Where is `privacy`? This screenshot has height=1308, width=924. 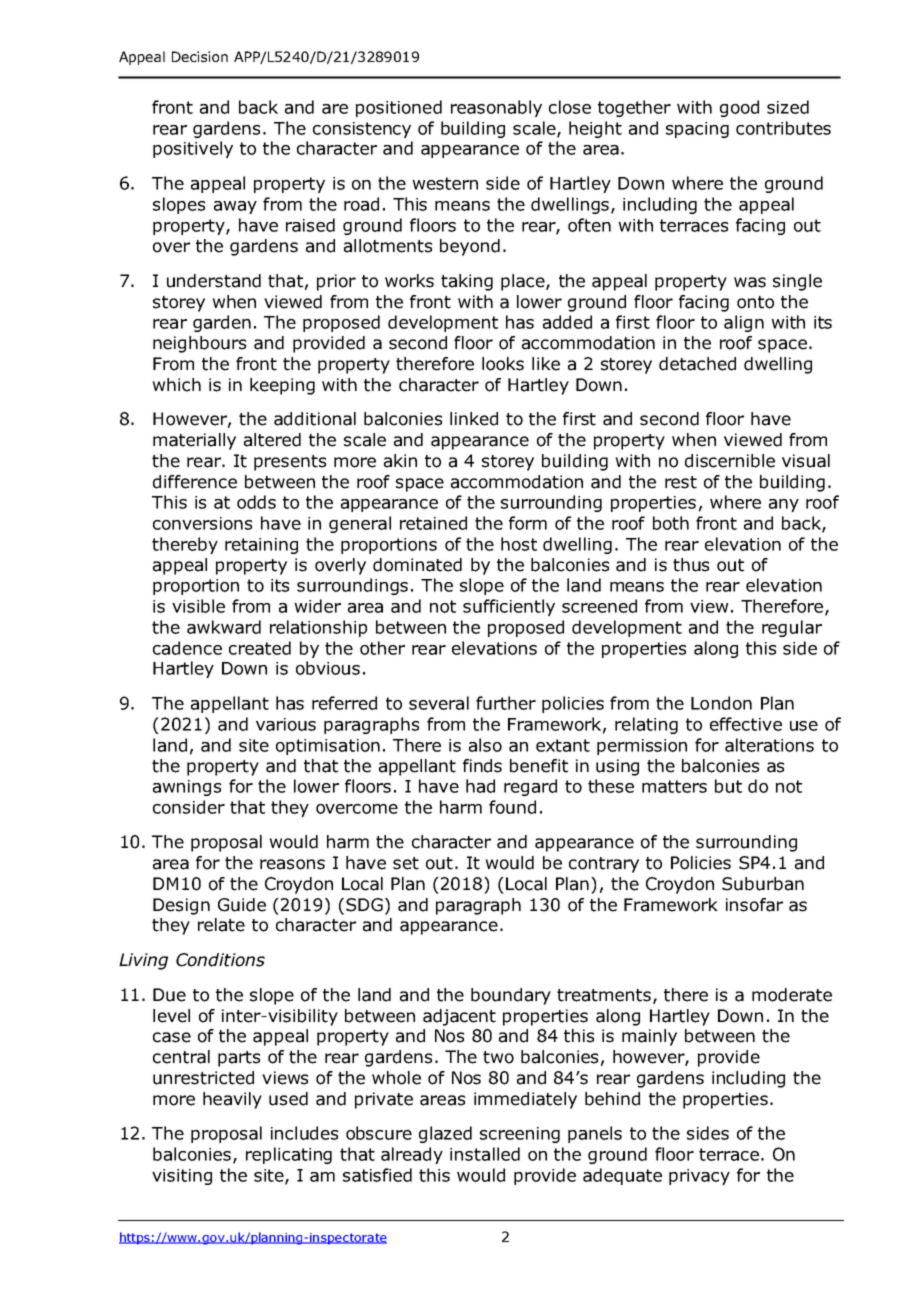 privacy is located at coordinates (699, 1177).
